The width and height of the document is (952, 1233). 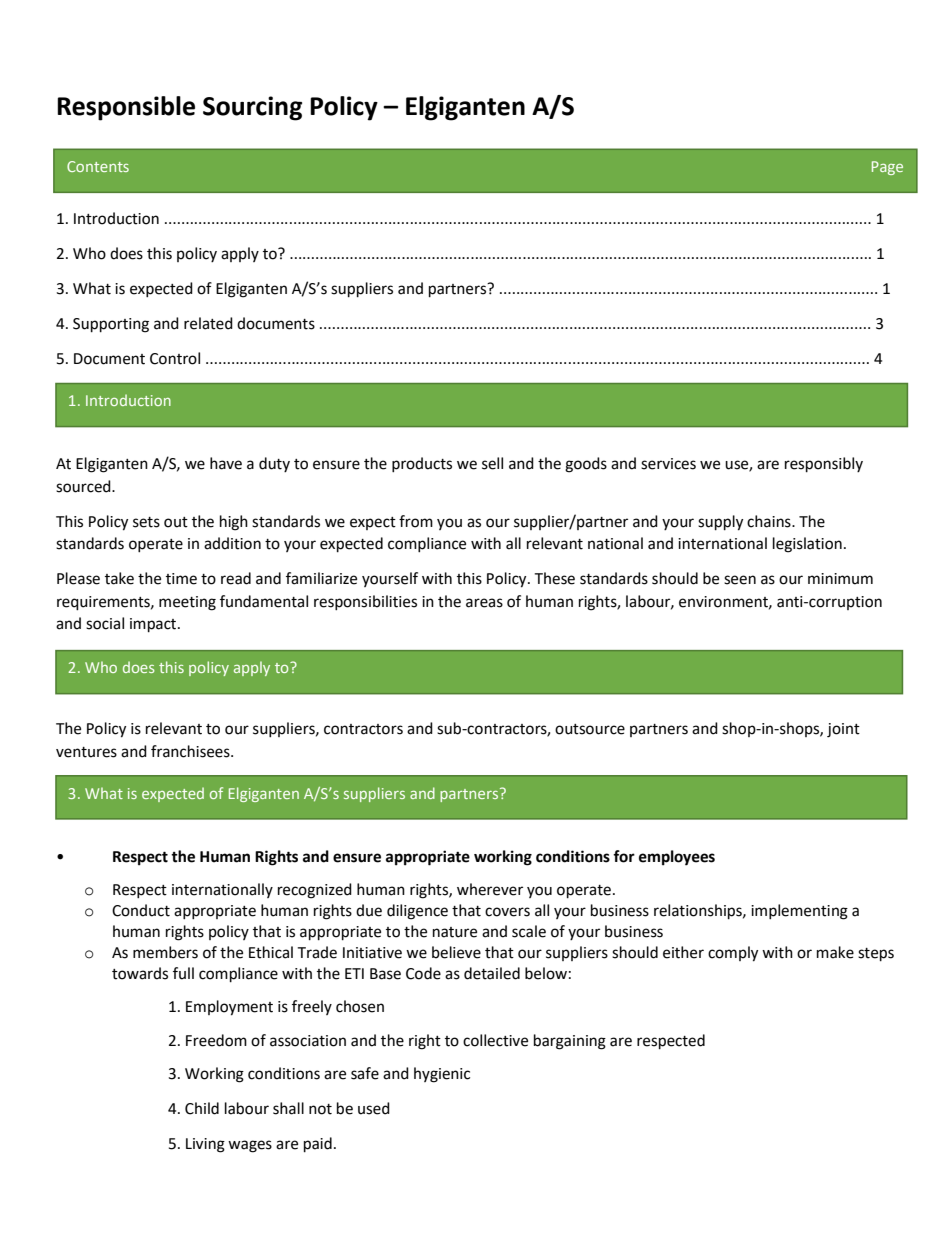 What do you see at coordinates (887, 168) in the document?
I see `Page` at bounding box center [887, 168].
